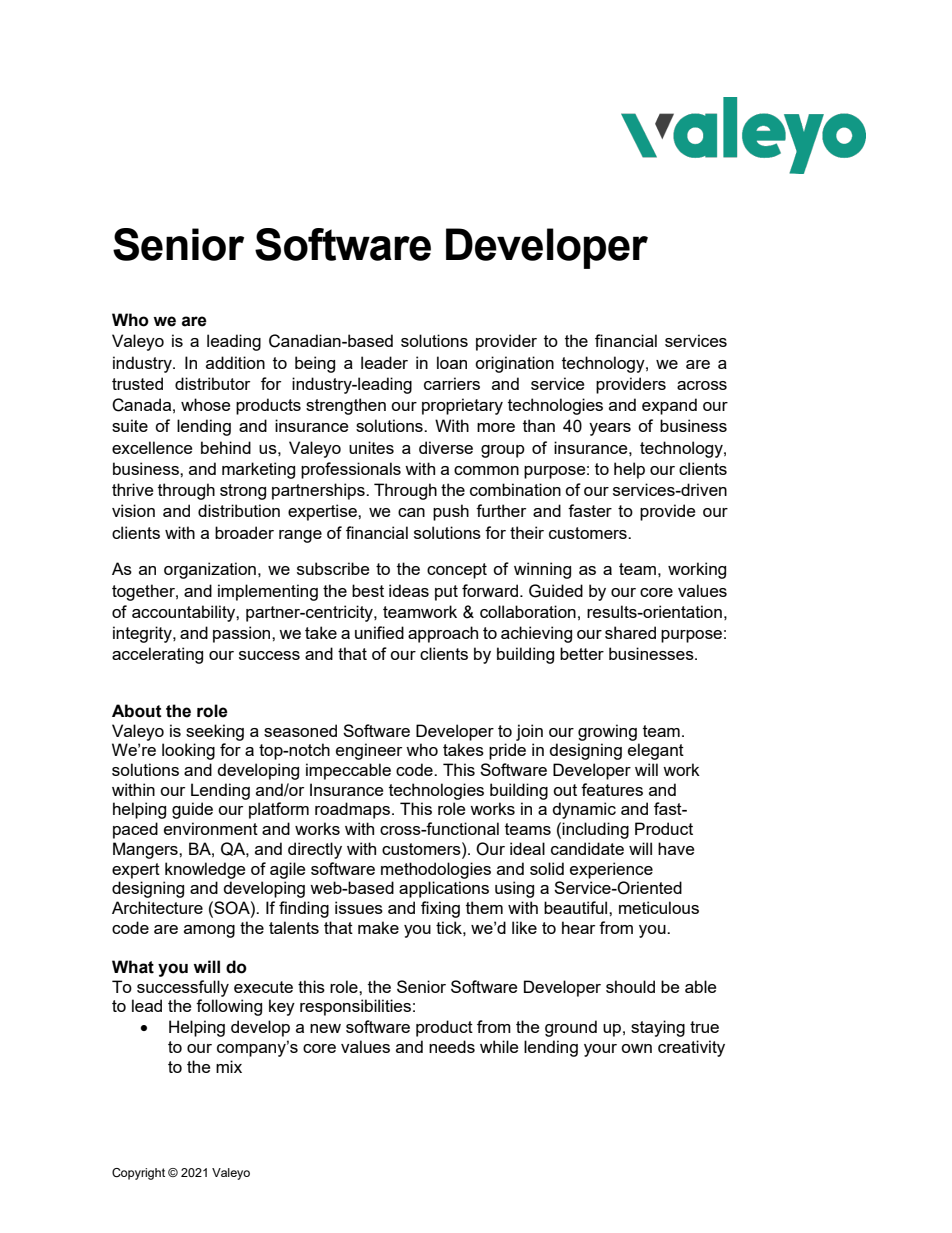  I want to click on shared, so click(630, 632).
